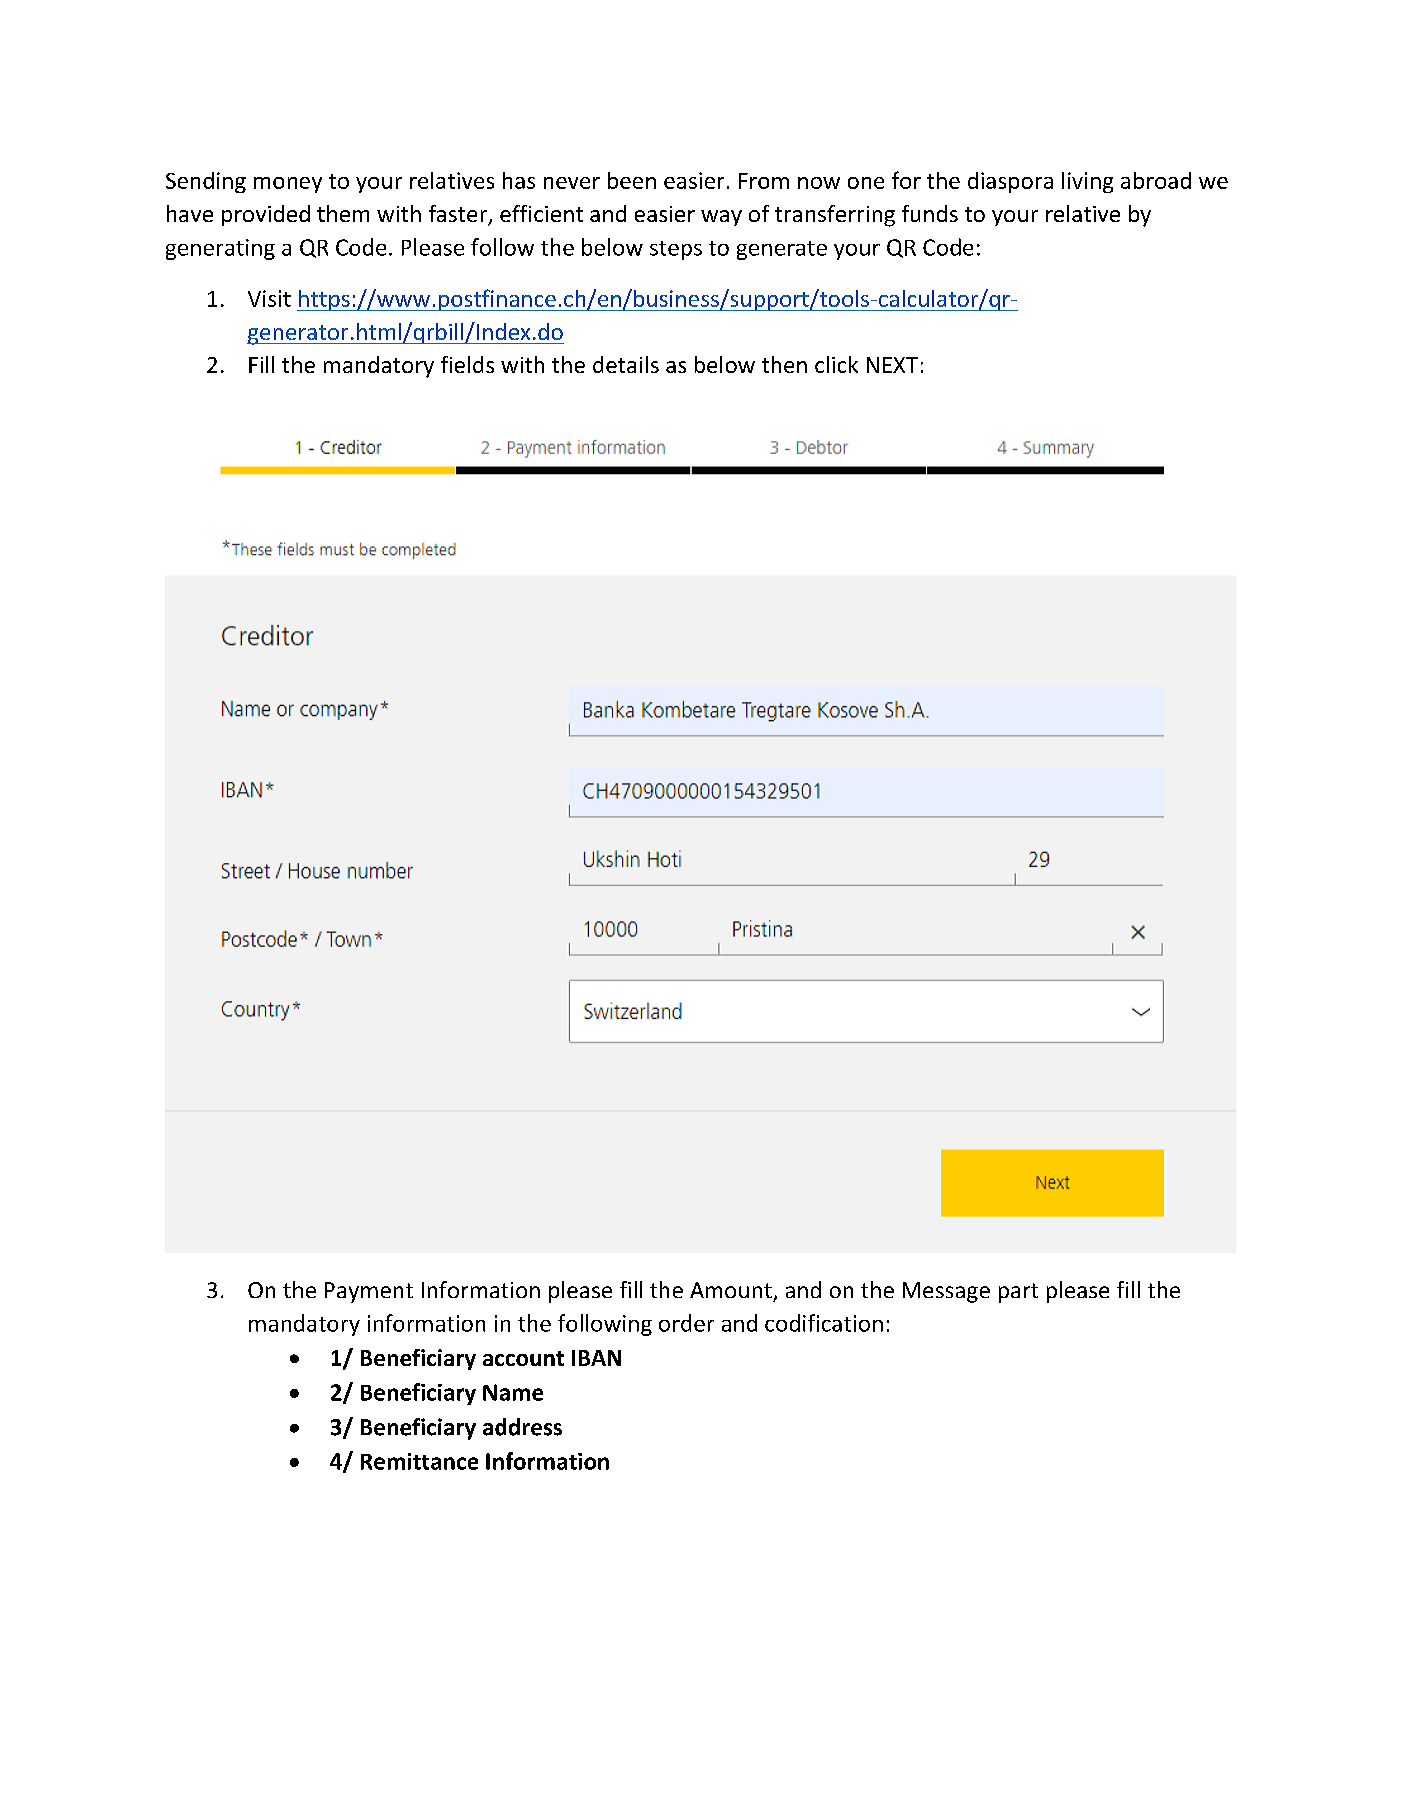  What do you see at coordinates (343, 213) in the document?
I see `them` at bounding box center [343, 213].
